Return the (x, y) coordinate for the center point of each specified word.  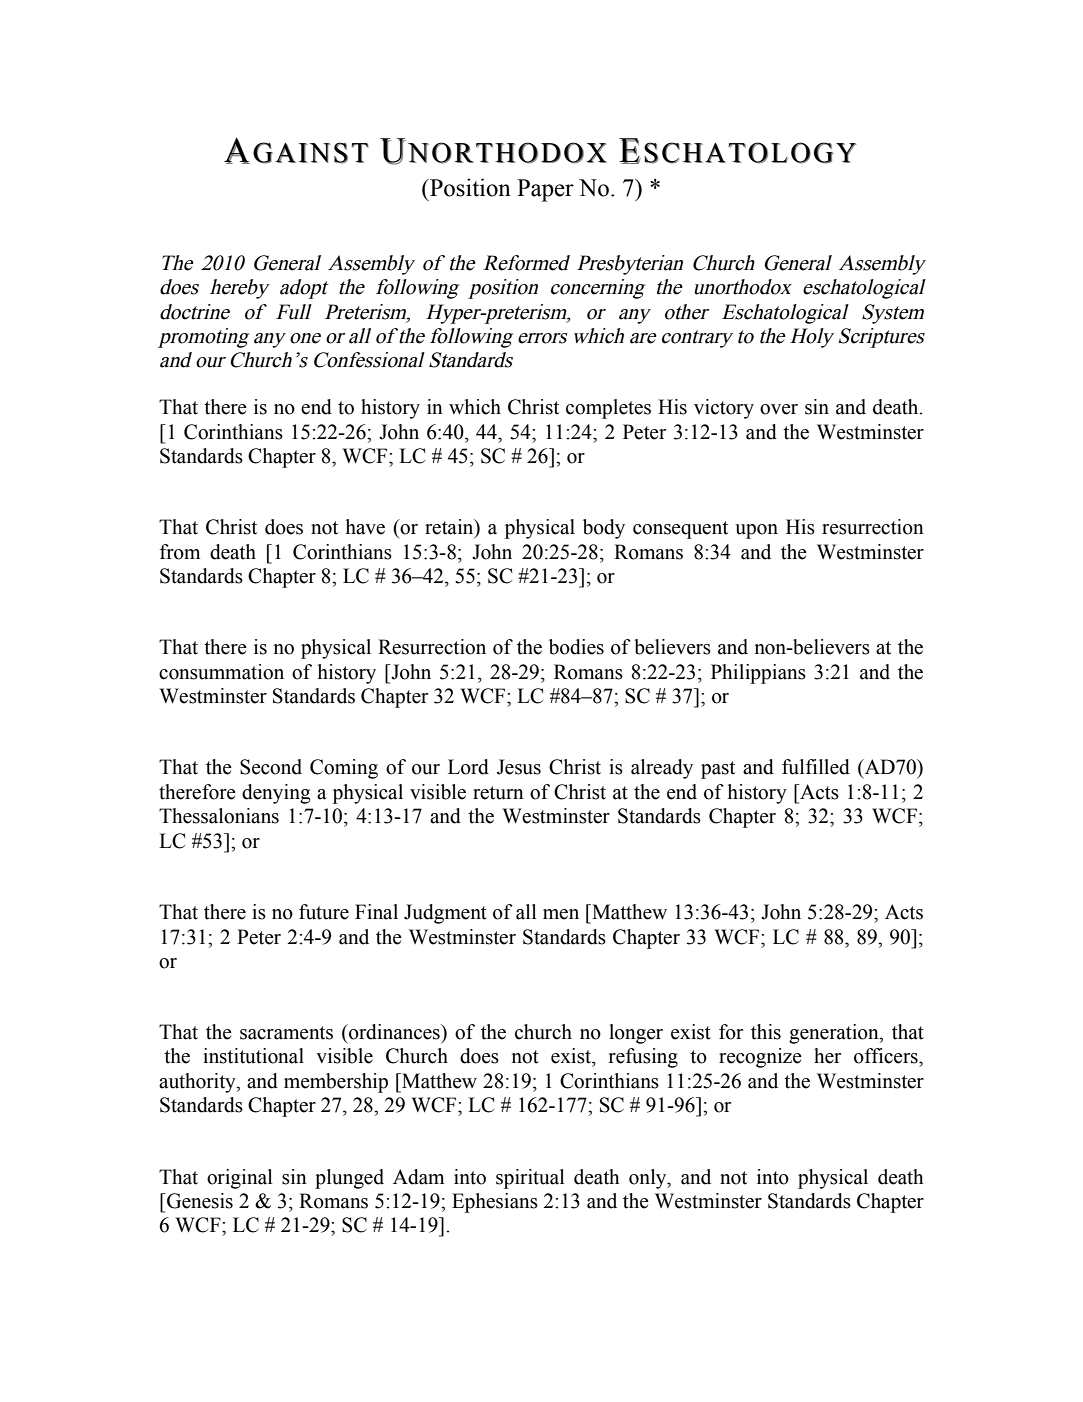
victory (724, 409)
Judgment (445, 914)
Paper (545, 190)
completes (608, 409)
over (779, 409)
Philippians (758, 674)
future (324, 912)
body (604, 529)
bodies (576, 647)
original (239, 1179)
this (766, 1032)
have (365, 527)
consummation (221, 672)
